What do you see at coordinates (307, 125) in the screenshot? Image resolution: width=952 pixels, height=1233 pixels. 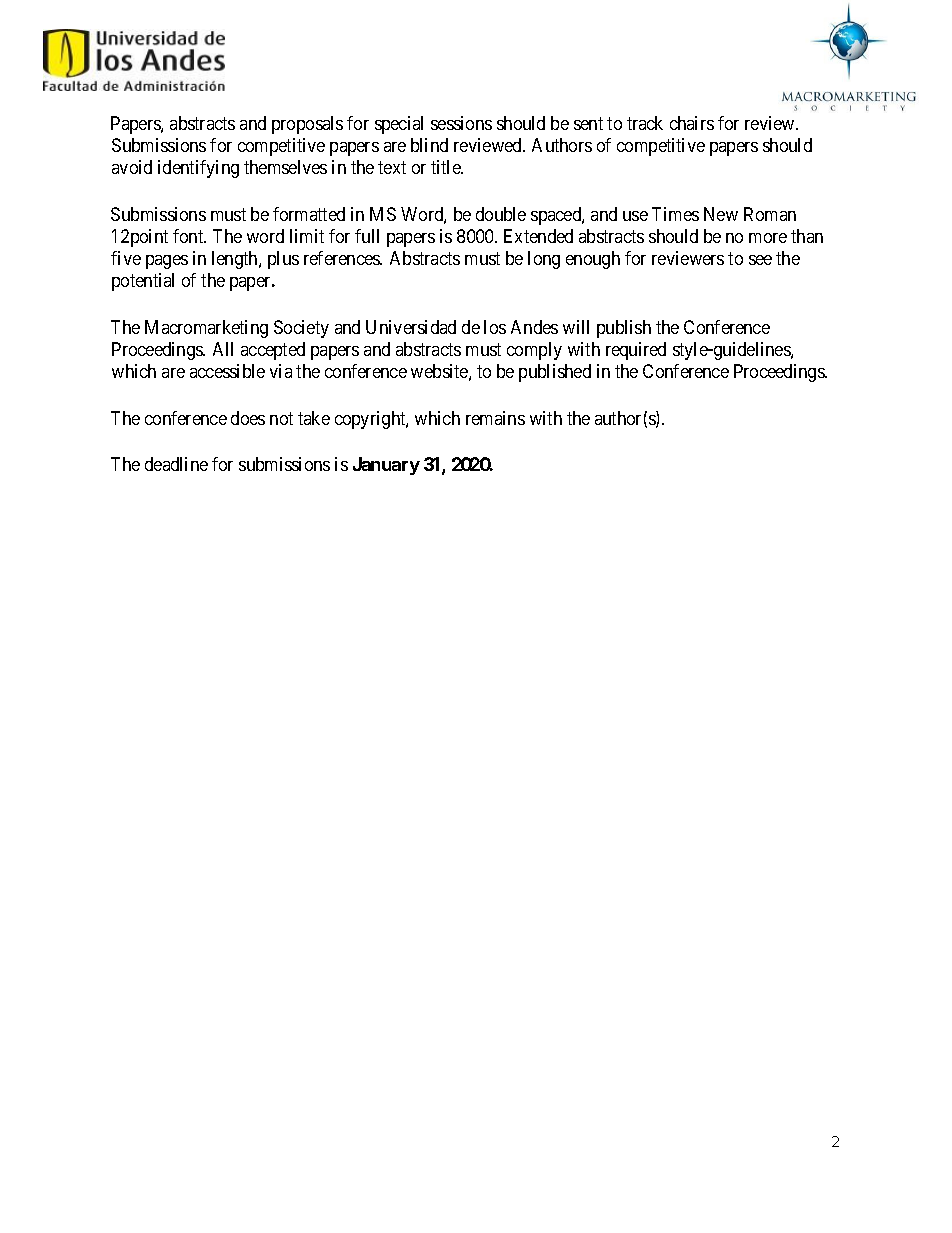 I see `proposals` at bounding box center [307, 125].
